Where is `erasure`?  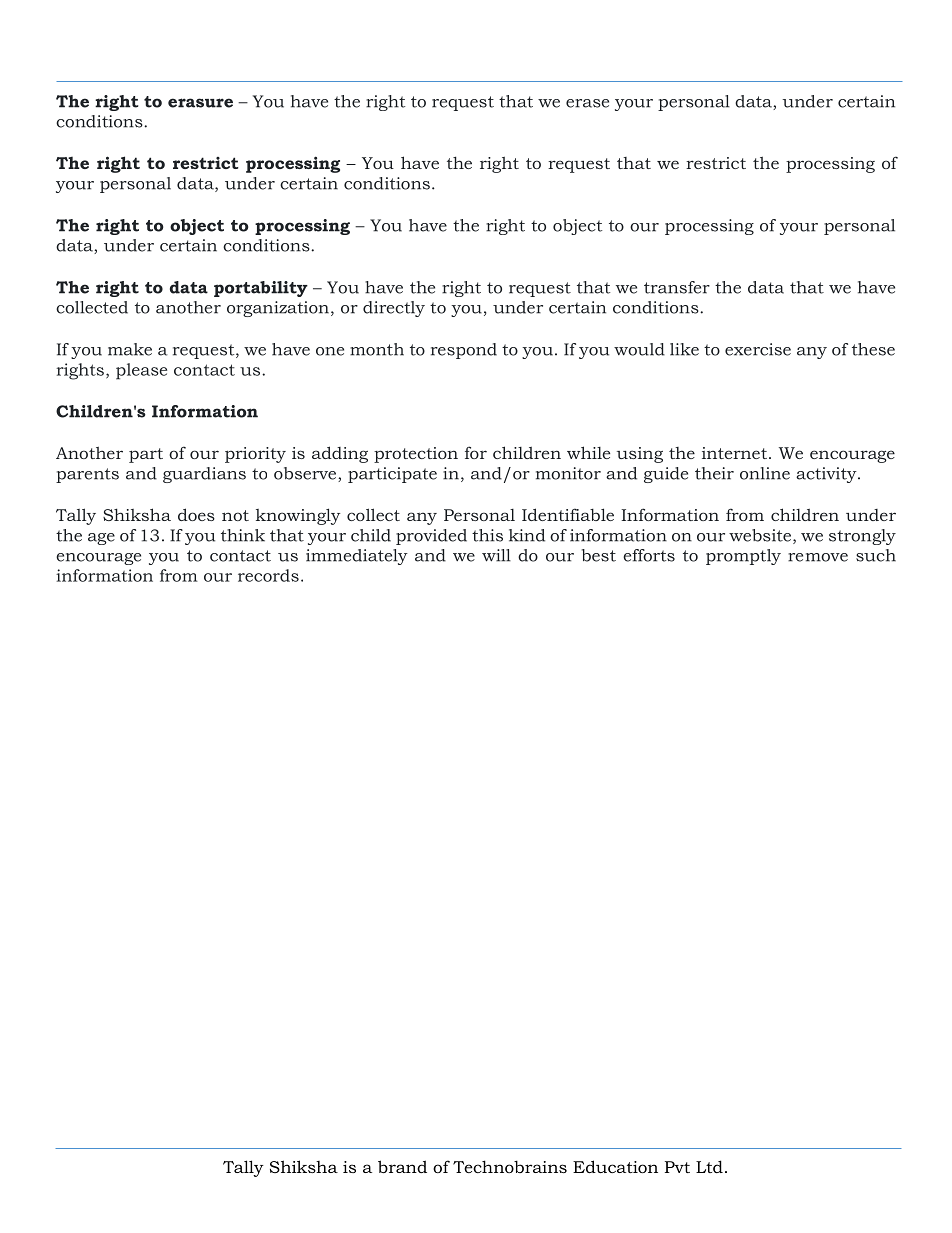
erasure is located at coordinates (200, 103).
